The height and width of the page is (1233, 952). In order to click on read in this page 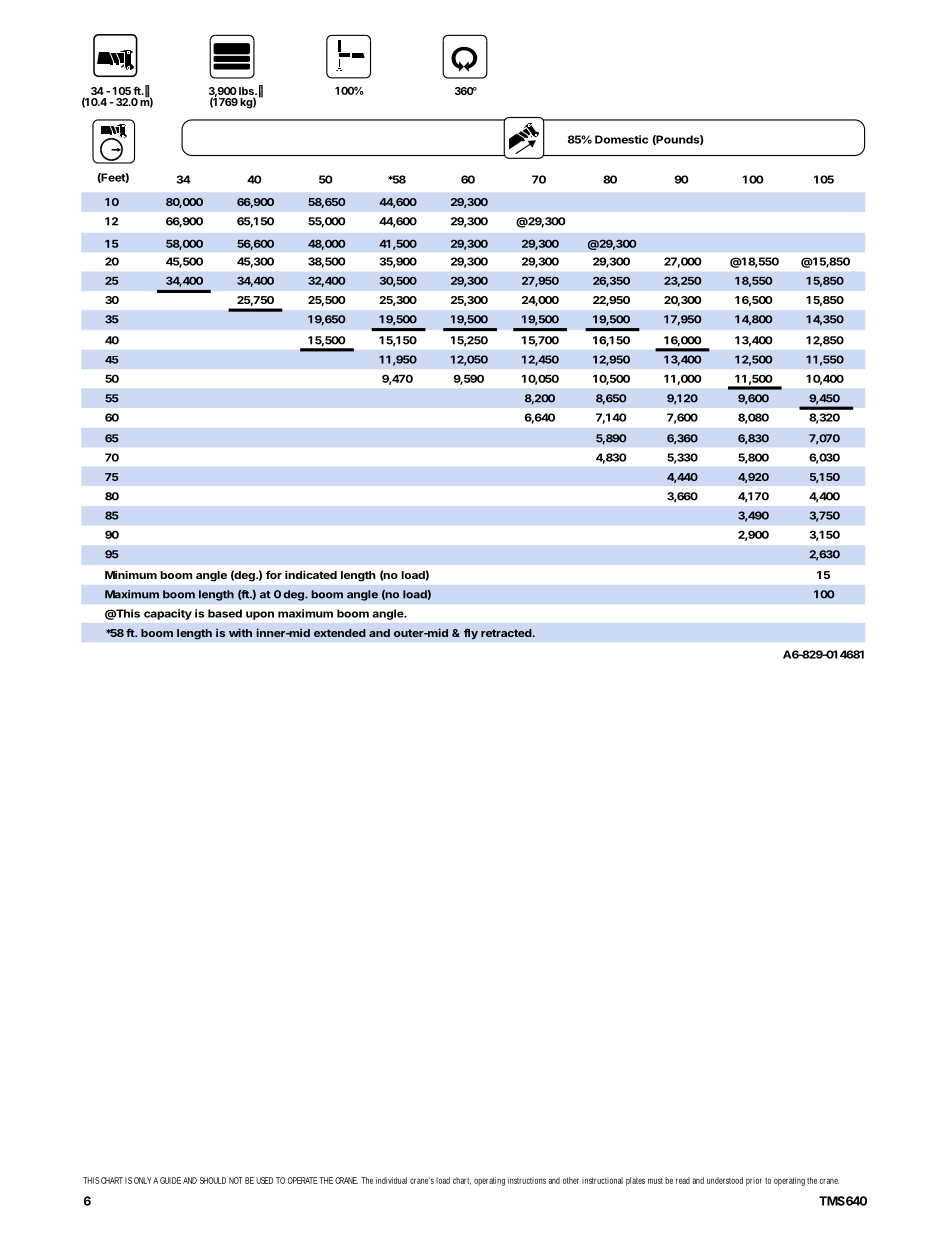, I will do `click(683, 1180)`.
